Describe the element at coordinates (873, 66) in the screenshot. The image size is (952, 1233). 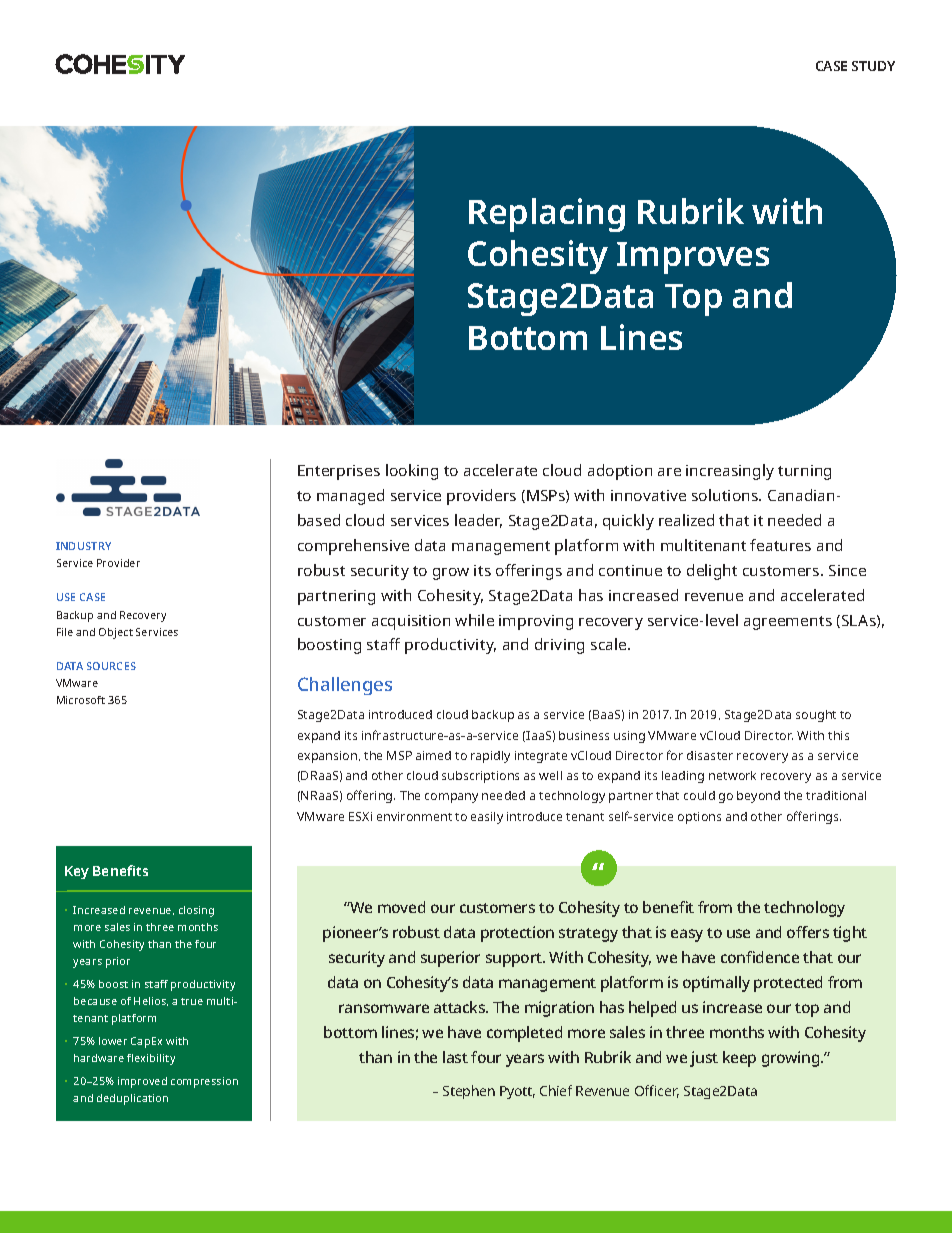
I see `STUDY` at that location.
